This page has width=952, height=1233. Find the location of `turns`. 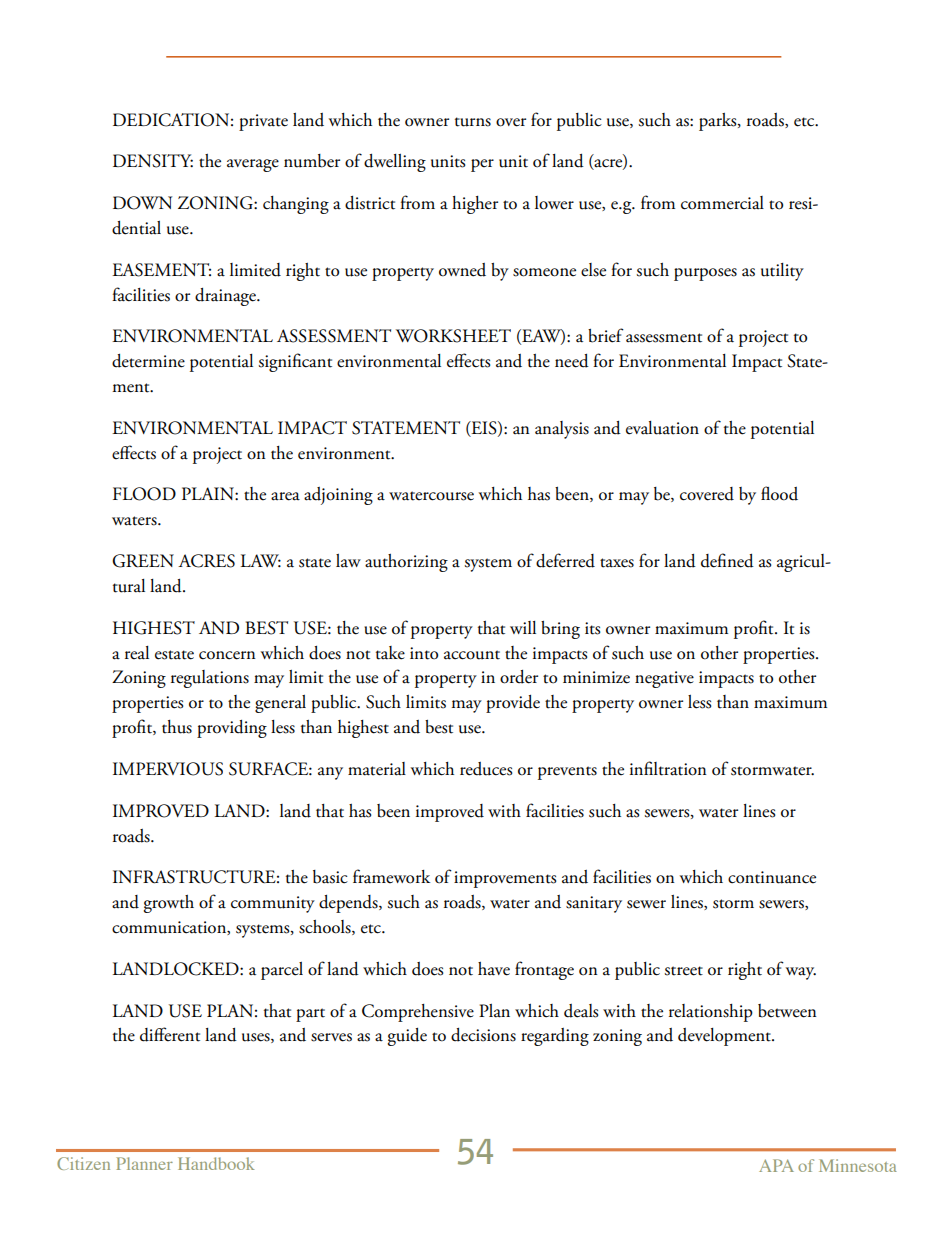

turns is located at coordinates (473, 122).
